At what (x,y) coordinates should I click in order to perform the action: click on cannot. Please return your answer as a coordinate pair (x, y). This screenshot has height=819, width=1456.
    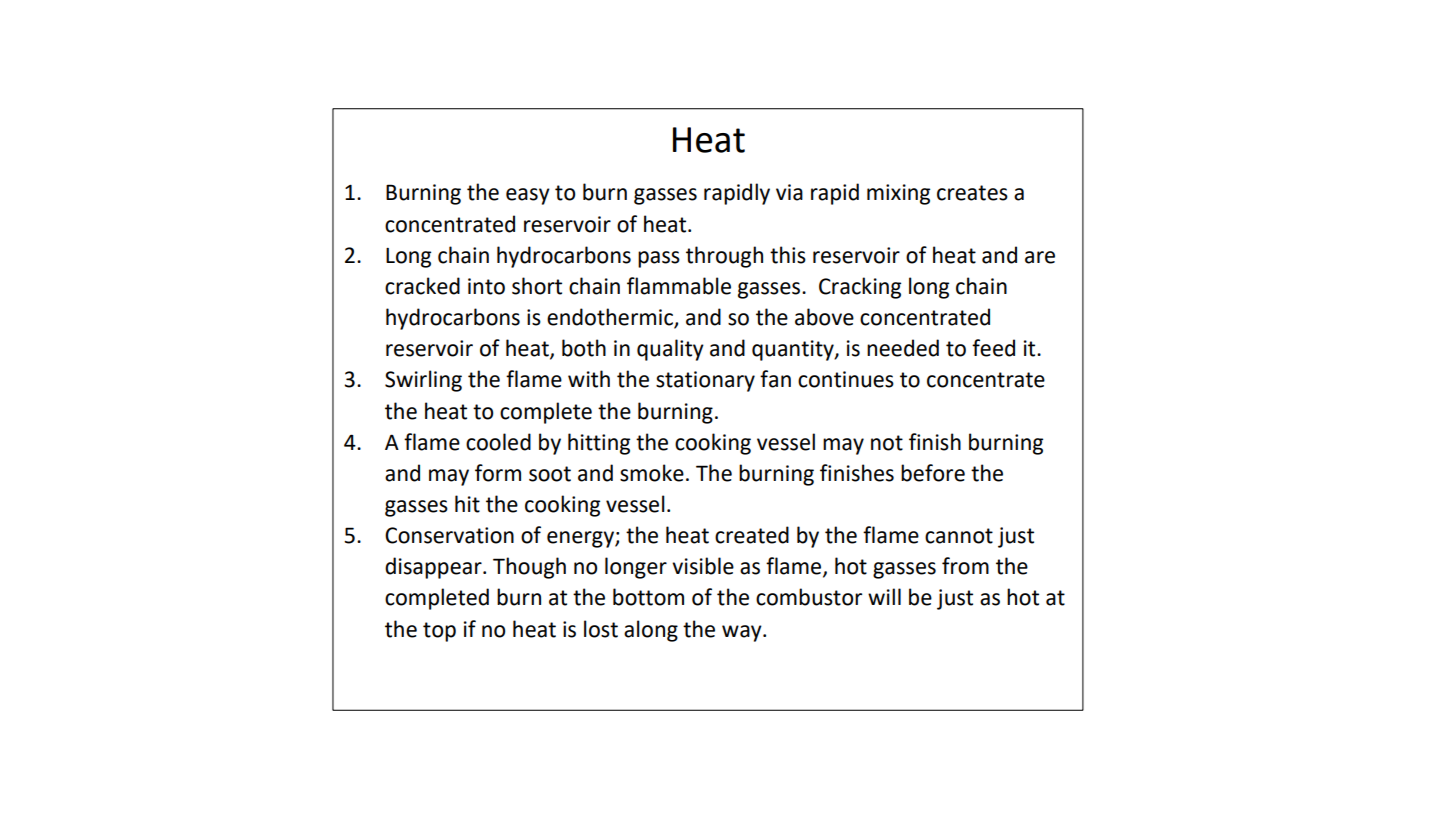
    Looking at the image, I should click on (959, 536).
